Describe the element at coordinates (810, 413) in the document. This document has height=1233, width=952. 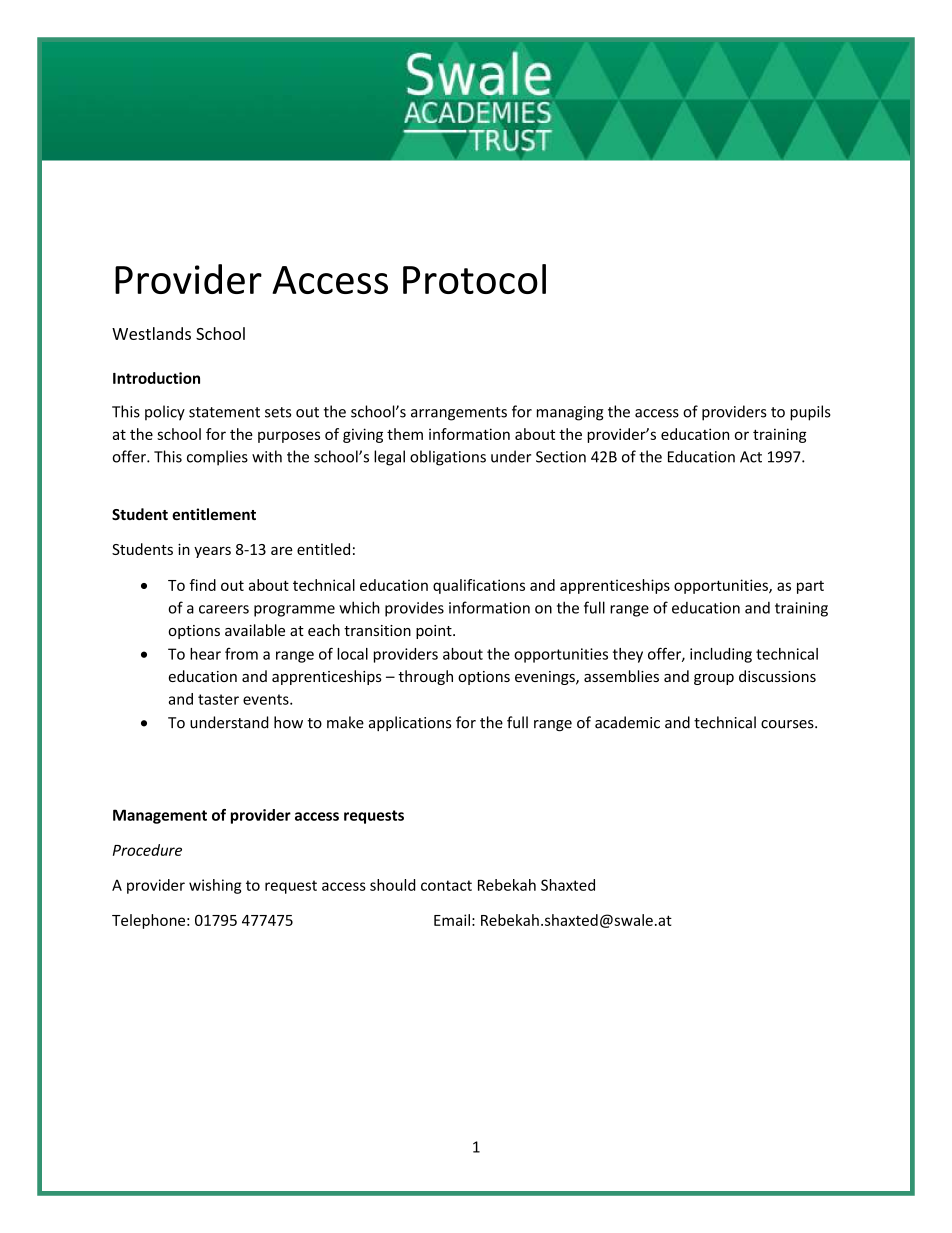
I see `pupils` at that location.
